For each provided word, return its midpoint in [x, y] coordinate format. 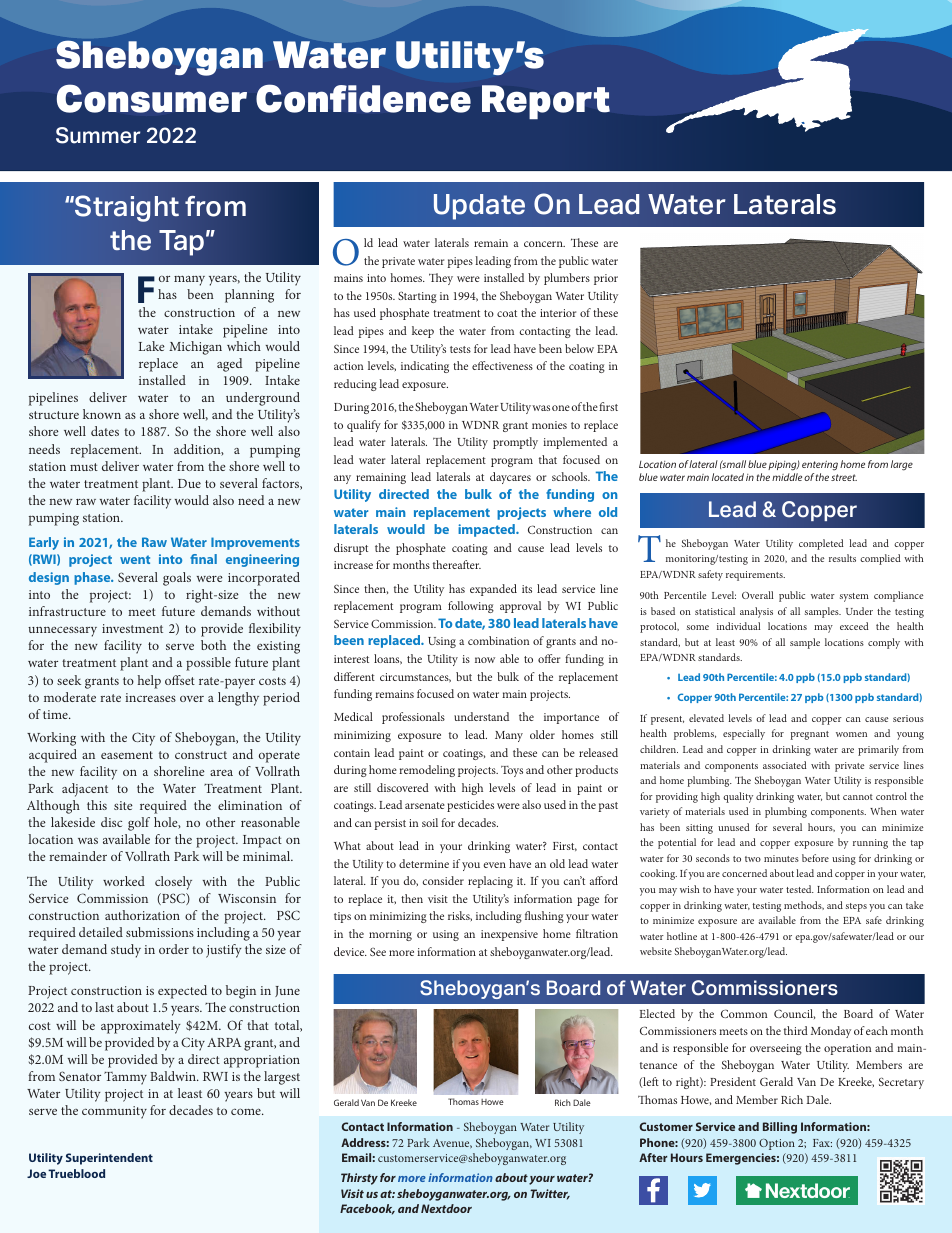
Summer [98, 135]
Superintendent [109, 1159]
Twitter [550, 1194]
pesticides [470, 806]
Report [546, 102]
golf [139, 824]
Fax [822, 1143]
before [815, 858]
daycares [510, 478]
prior [606, 279]
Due [189, 483]
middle [787, 477]
